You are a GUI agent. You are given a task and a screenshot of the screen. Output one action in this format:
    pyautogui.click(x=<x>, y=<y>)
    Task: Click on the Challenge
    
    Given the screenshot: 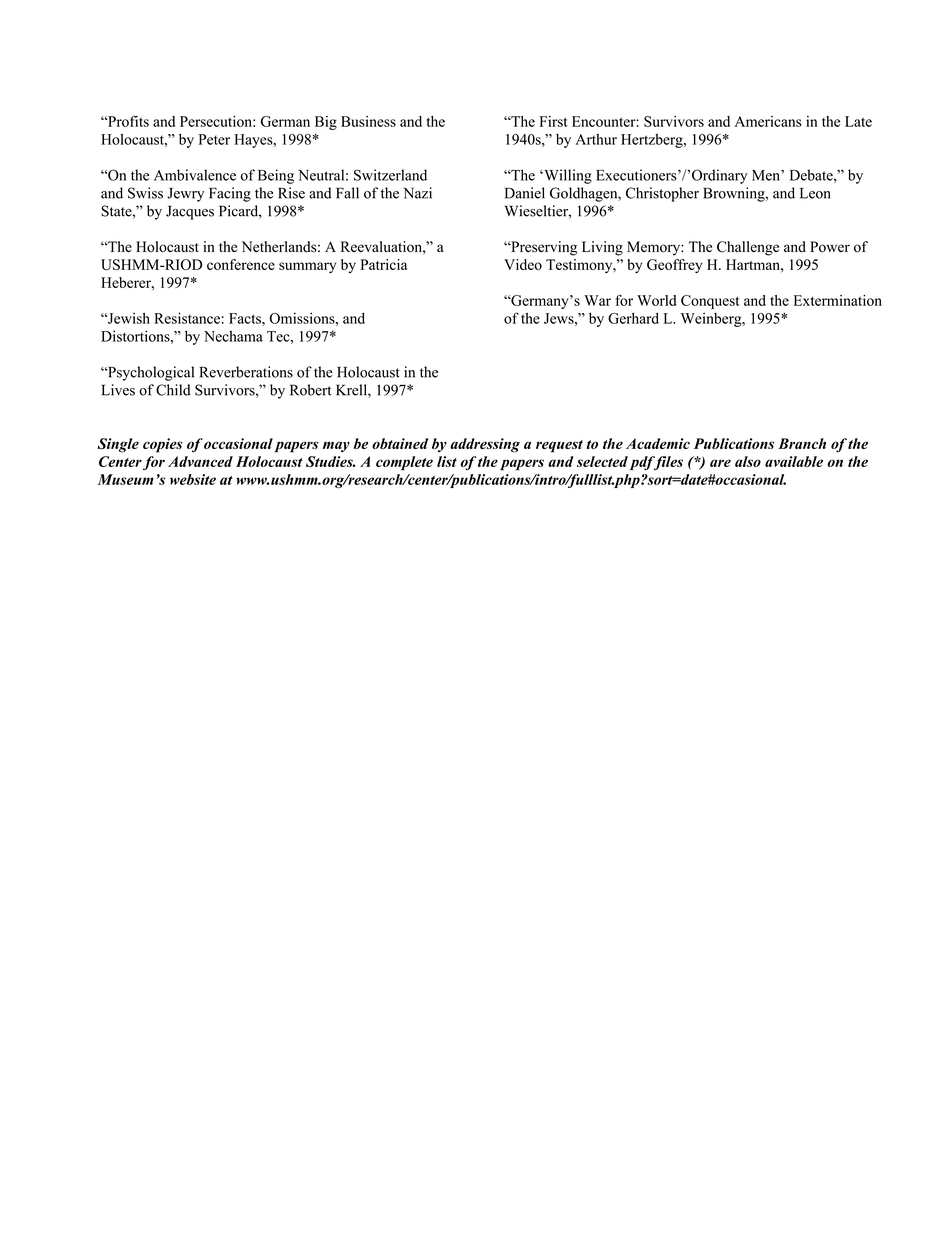 What is the action you would take?
    pyautogui.click(x=748, y=248)
